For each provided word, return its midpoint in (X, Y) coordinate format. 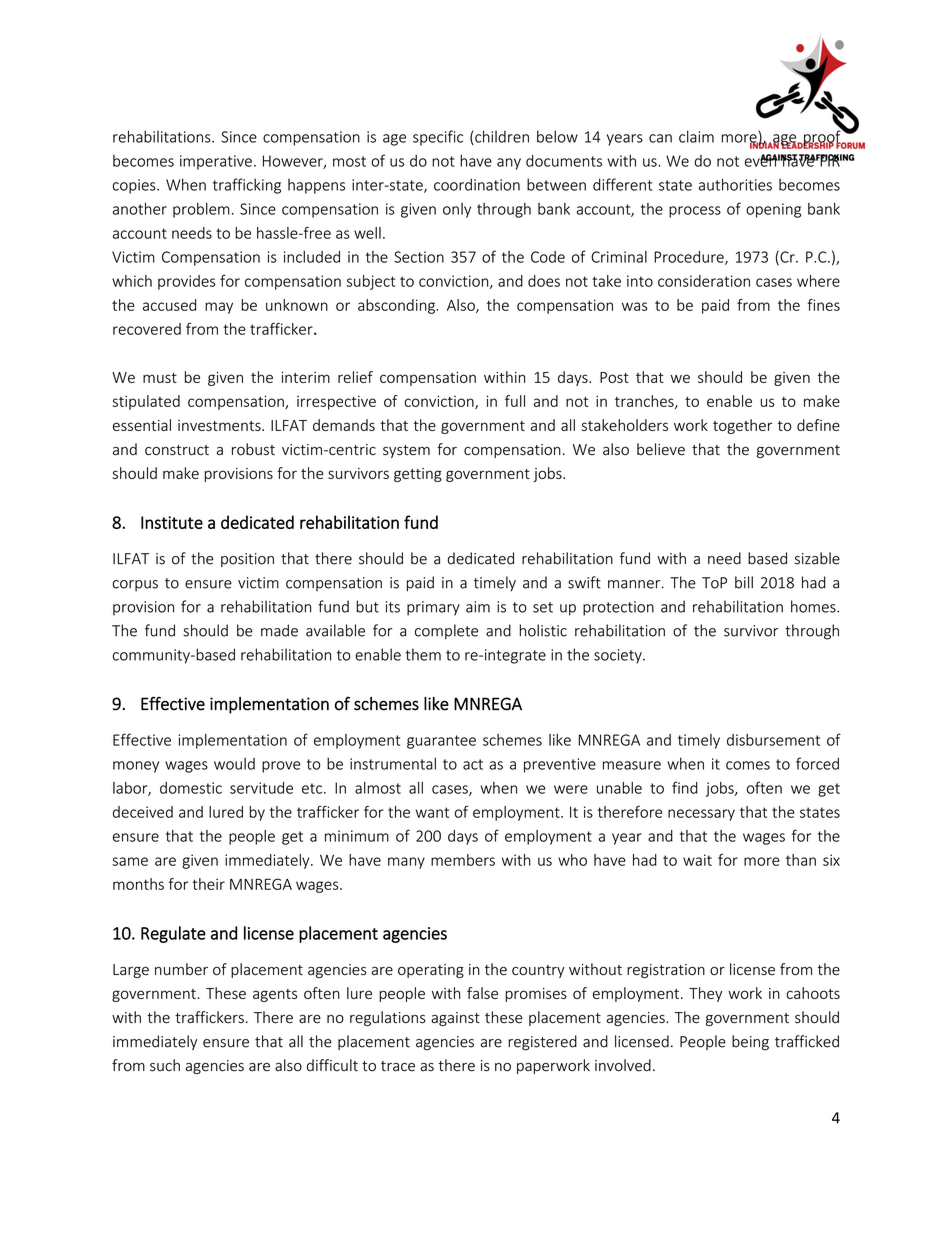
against (455, 1019)
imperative (216, 162)
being (750, 1043)
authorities (735, 184)
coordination (477, 184)
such (165, 1065)
